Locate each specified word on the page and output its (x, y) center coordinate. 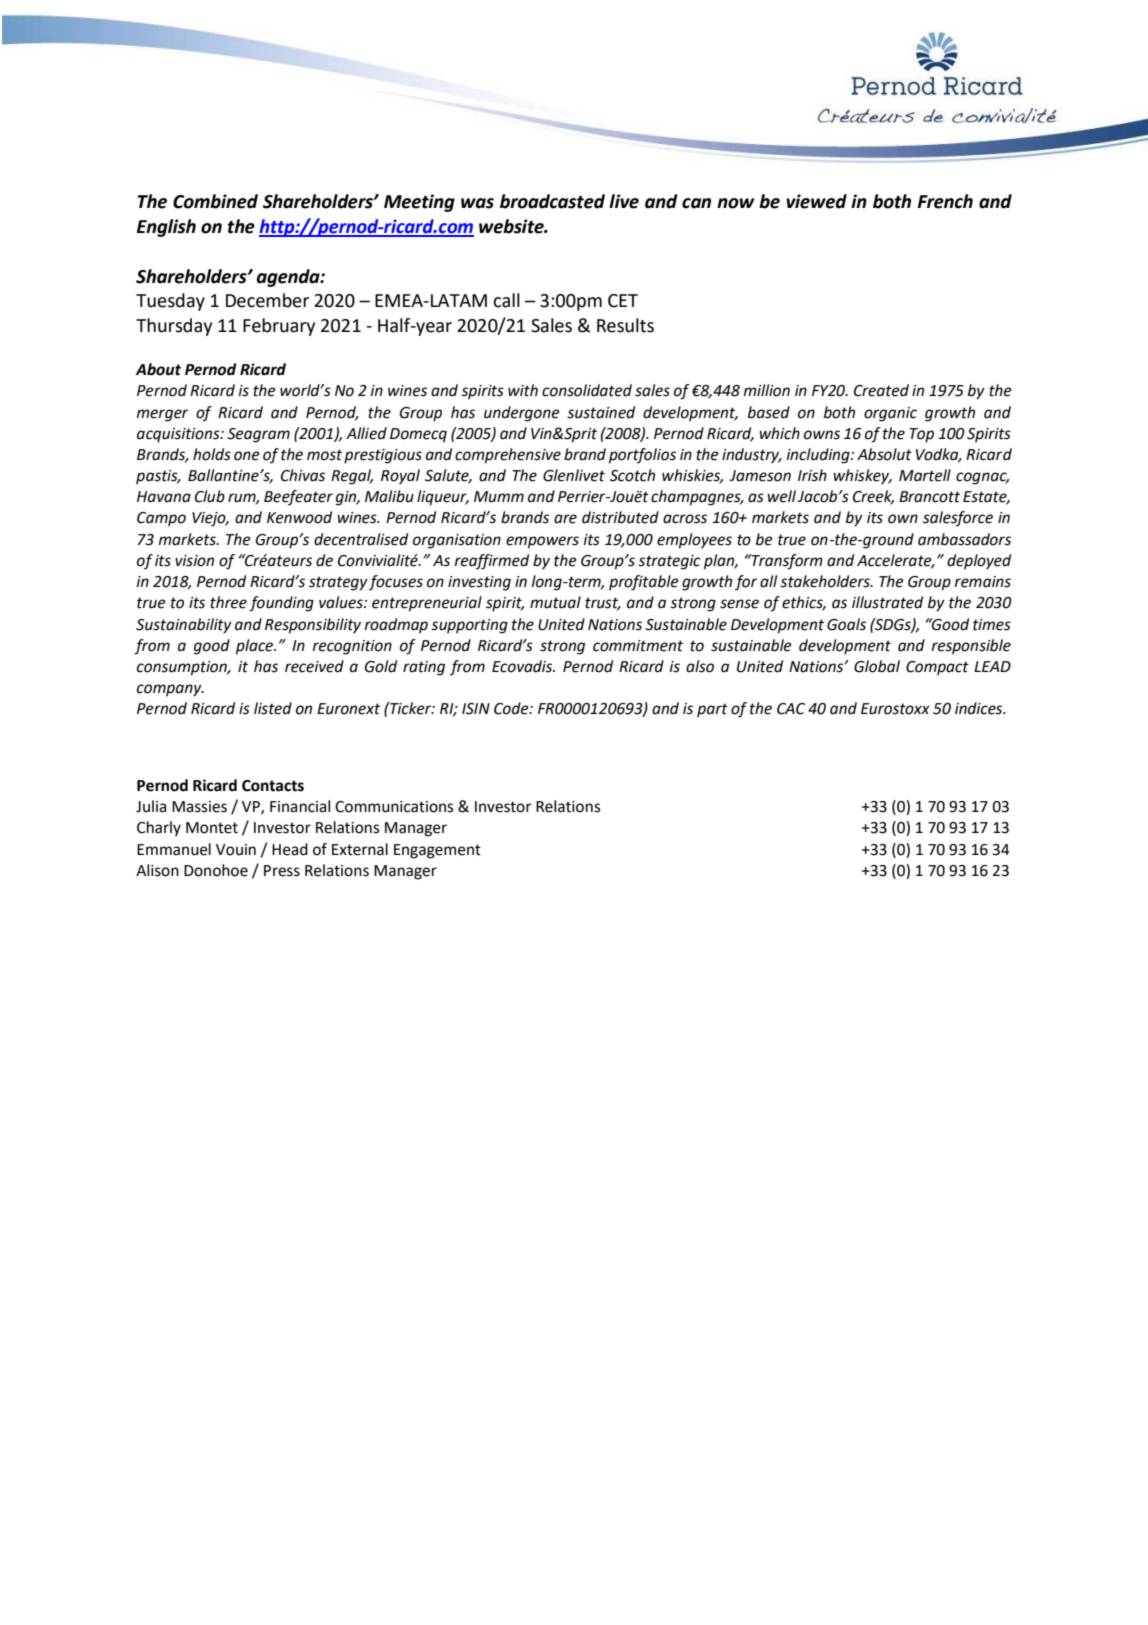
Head (290, 849)
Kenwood (299, 517)
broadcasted (552, 201)
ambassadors (964, 539)
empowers (542, 542)
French (945, 201)
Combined (215, 201)
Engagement (437, 851)
